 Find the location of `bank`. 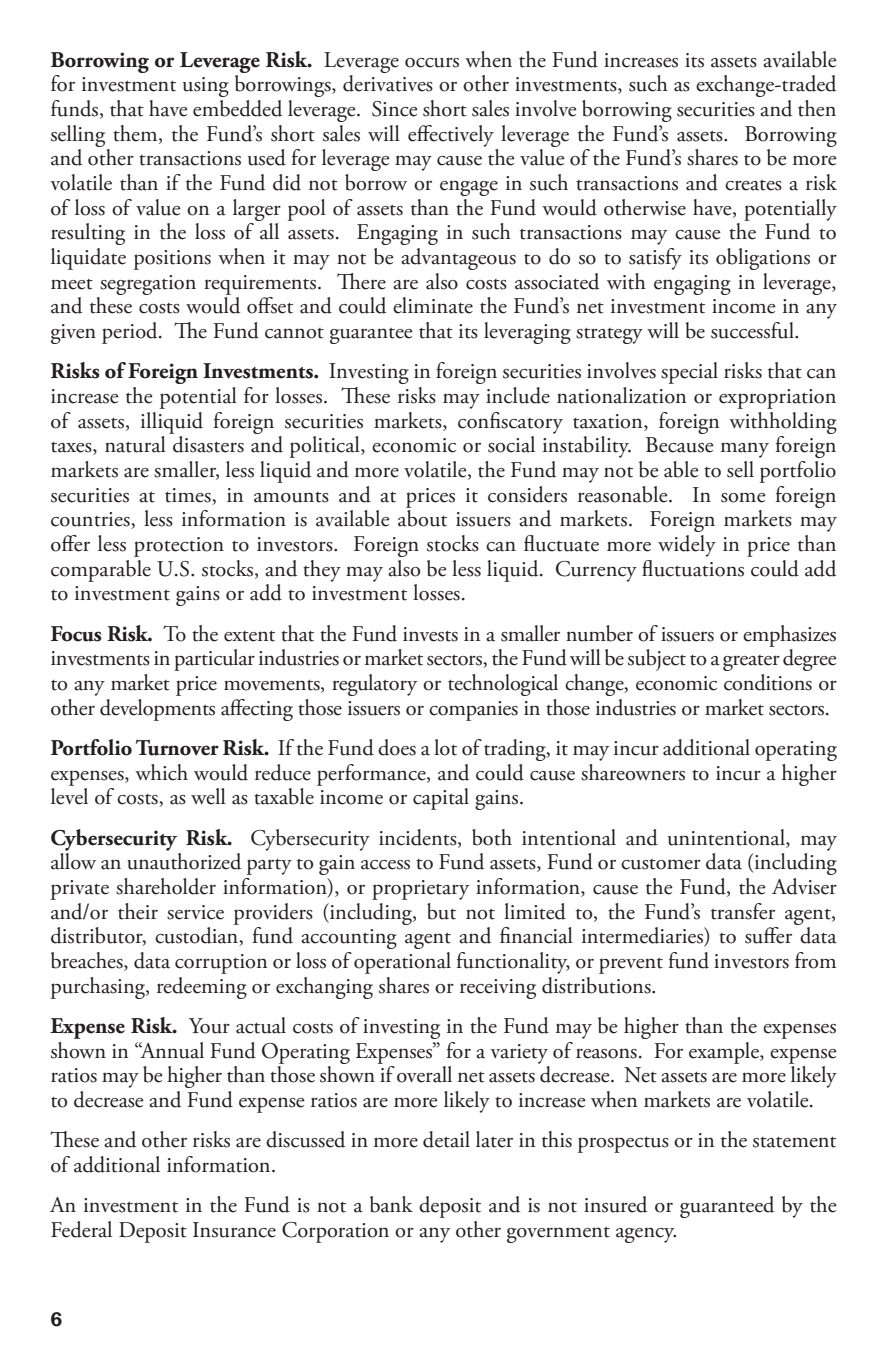

bank is located at coordinates (391, 1204).
